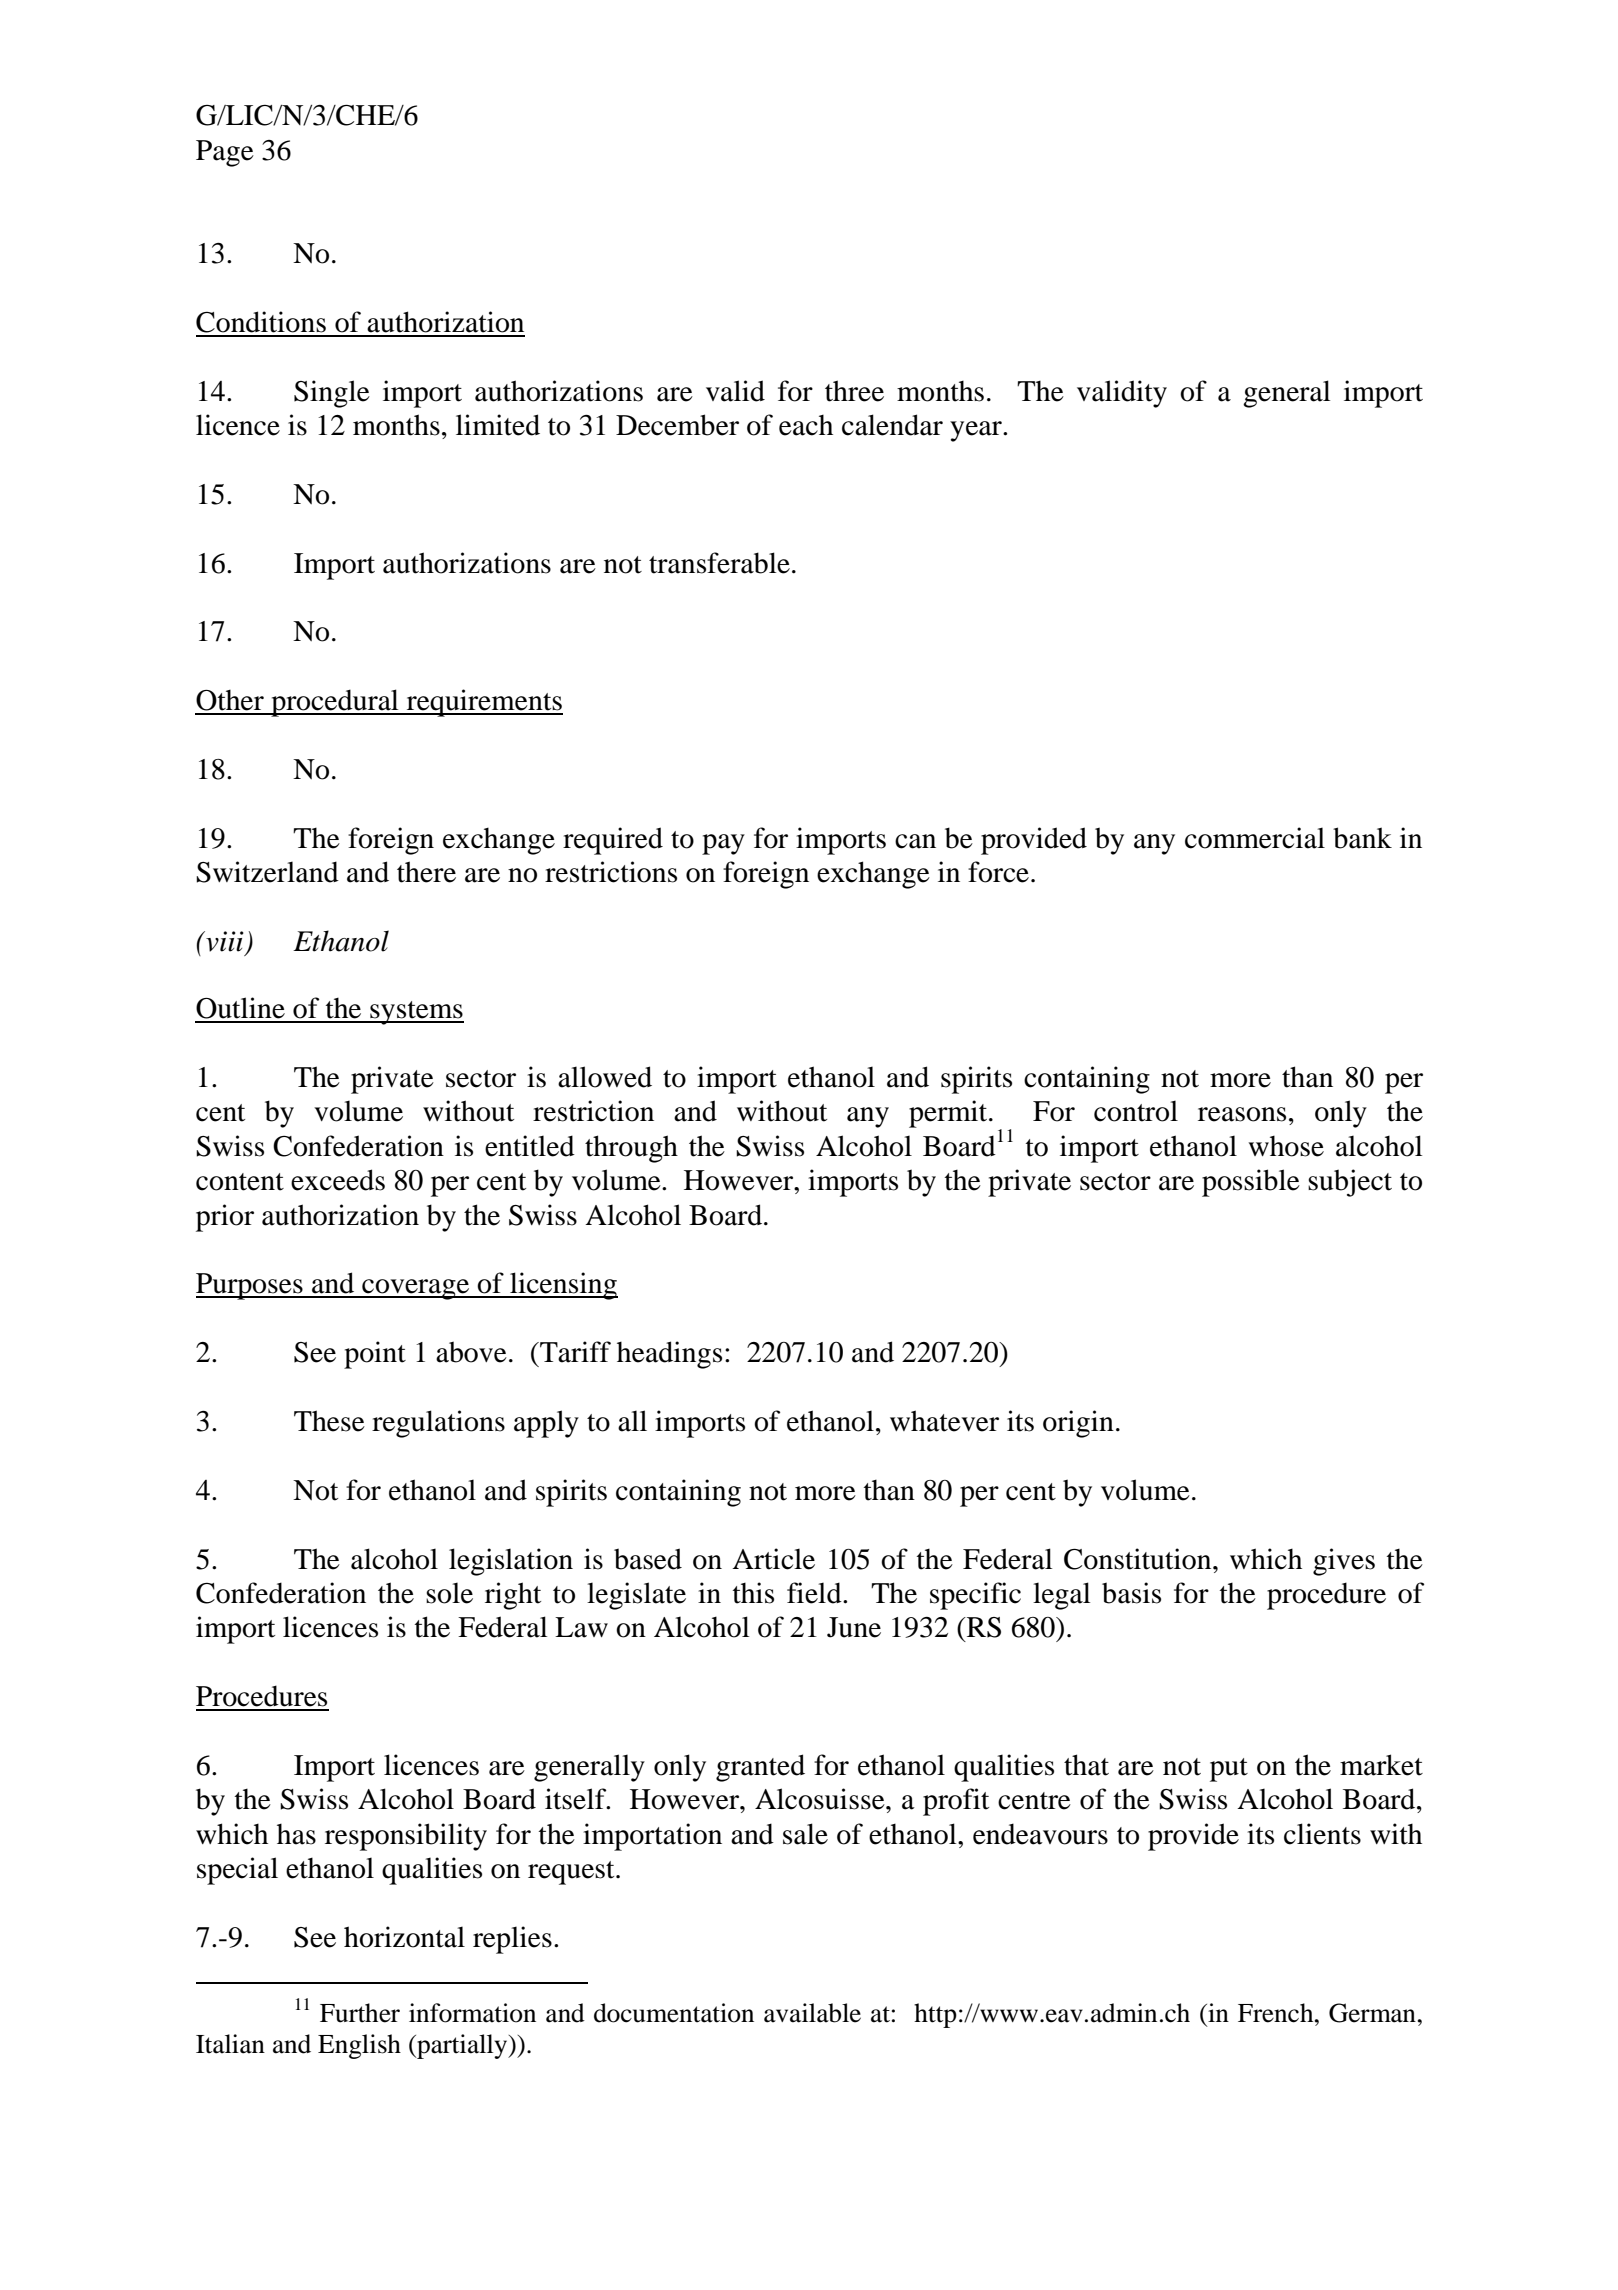 This screenshot has height=2290, width=1618. I want to click on origin, so click(1078, 1424).
